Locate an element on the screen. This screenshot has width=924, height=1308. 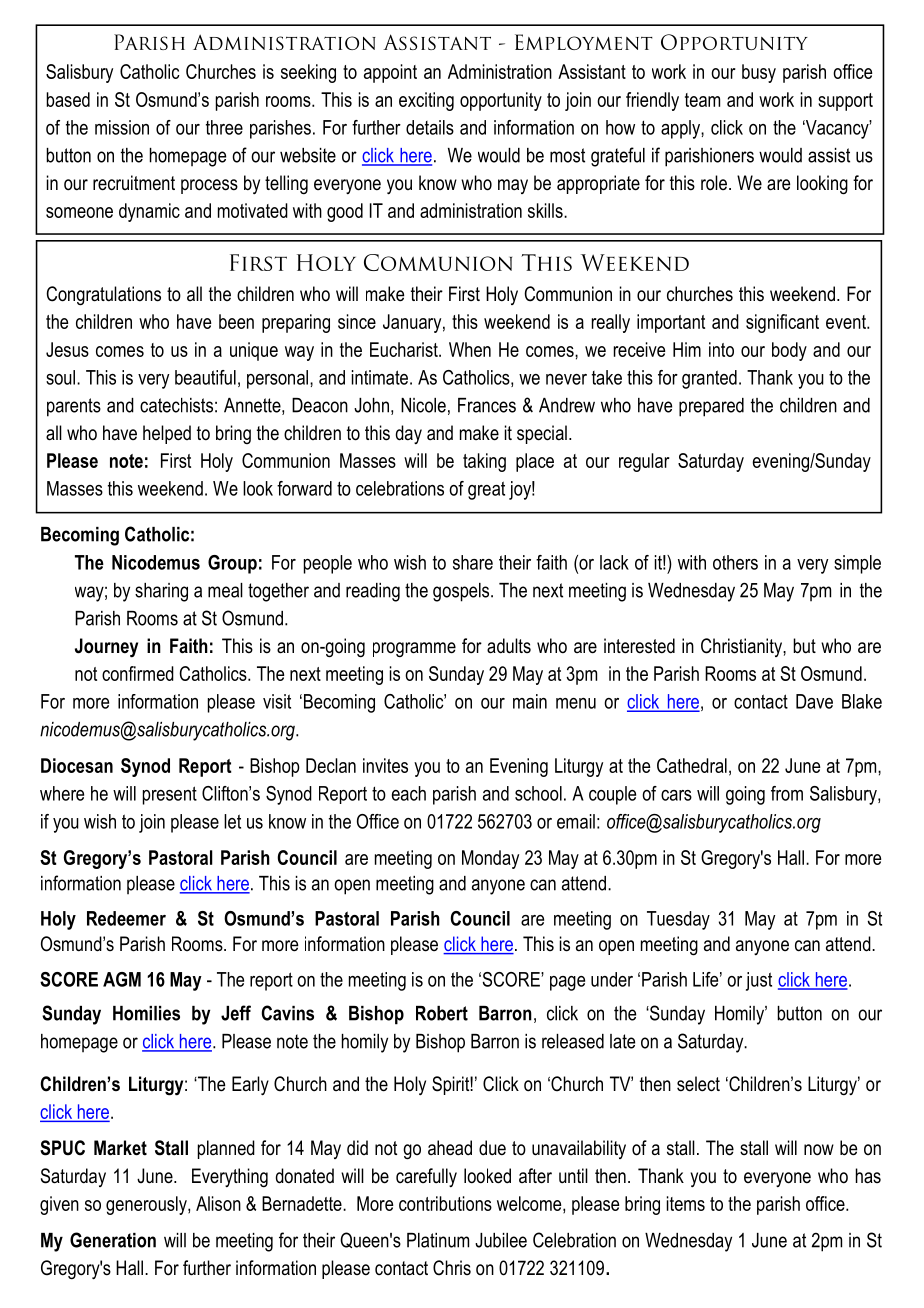
mission is located at coordinates (122, 127).
